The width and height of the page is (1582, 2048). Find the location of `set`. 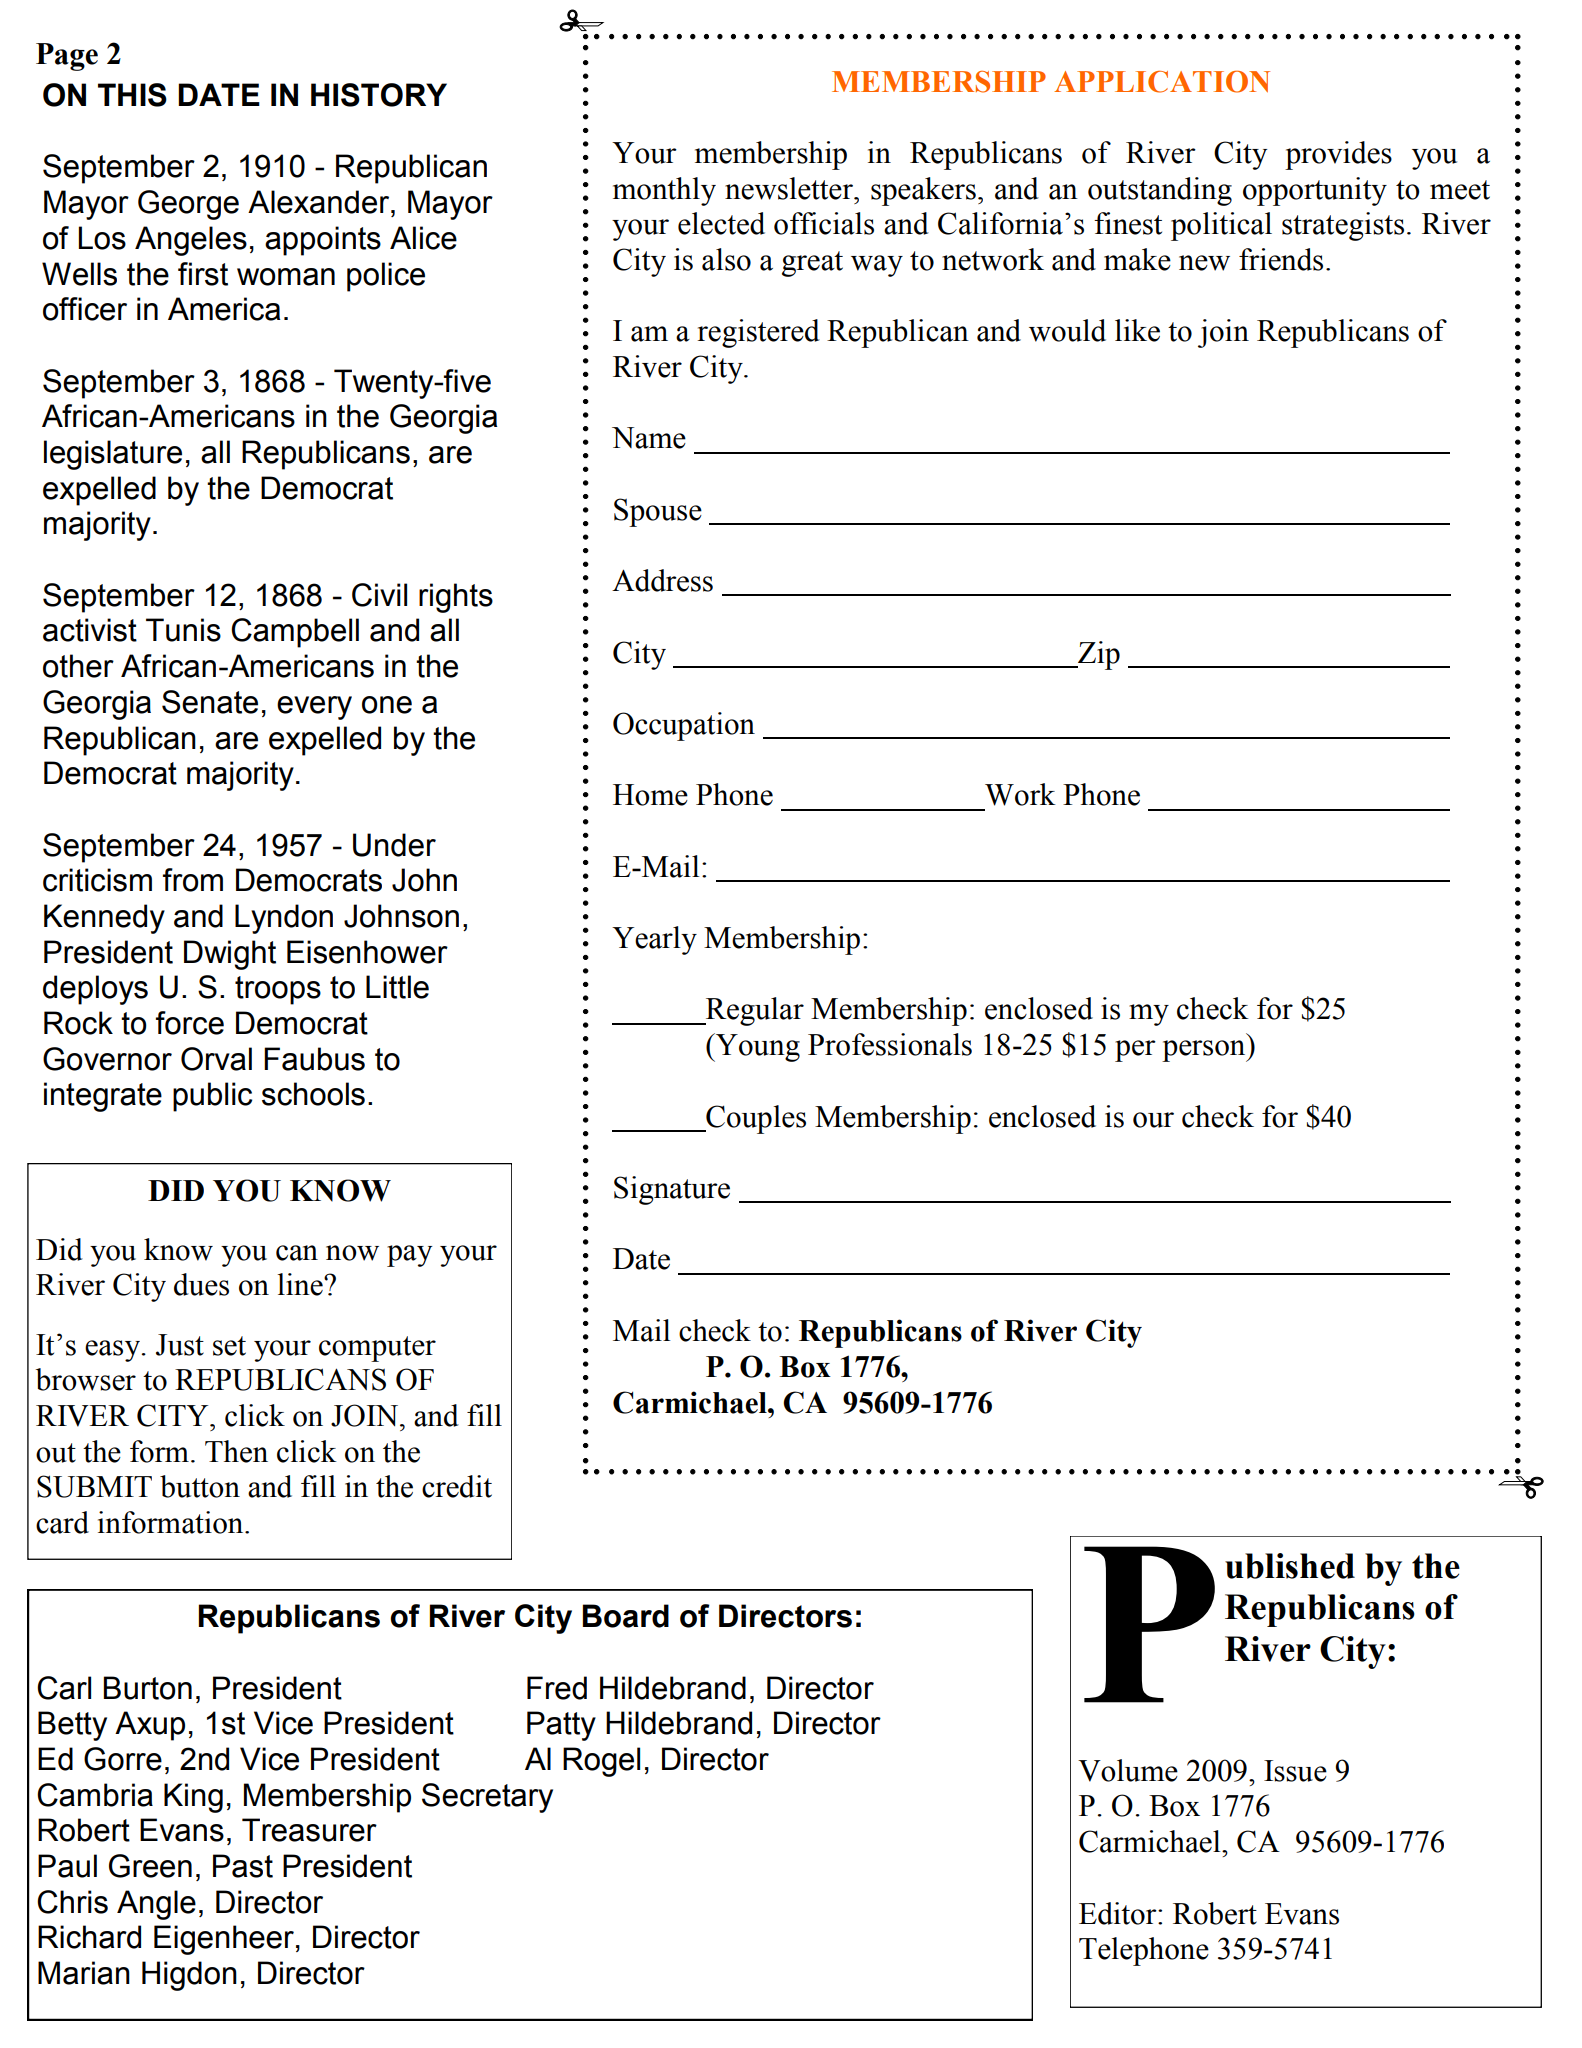

set is located at coordinates (229, 1346).
